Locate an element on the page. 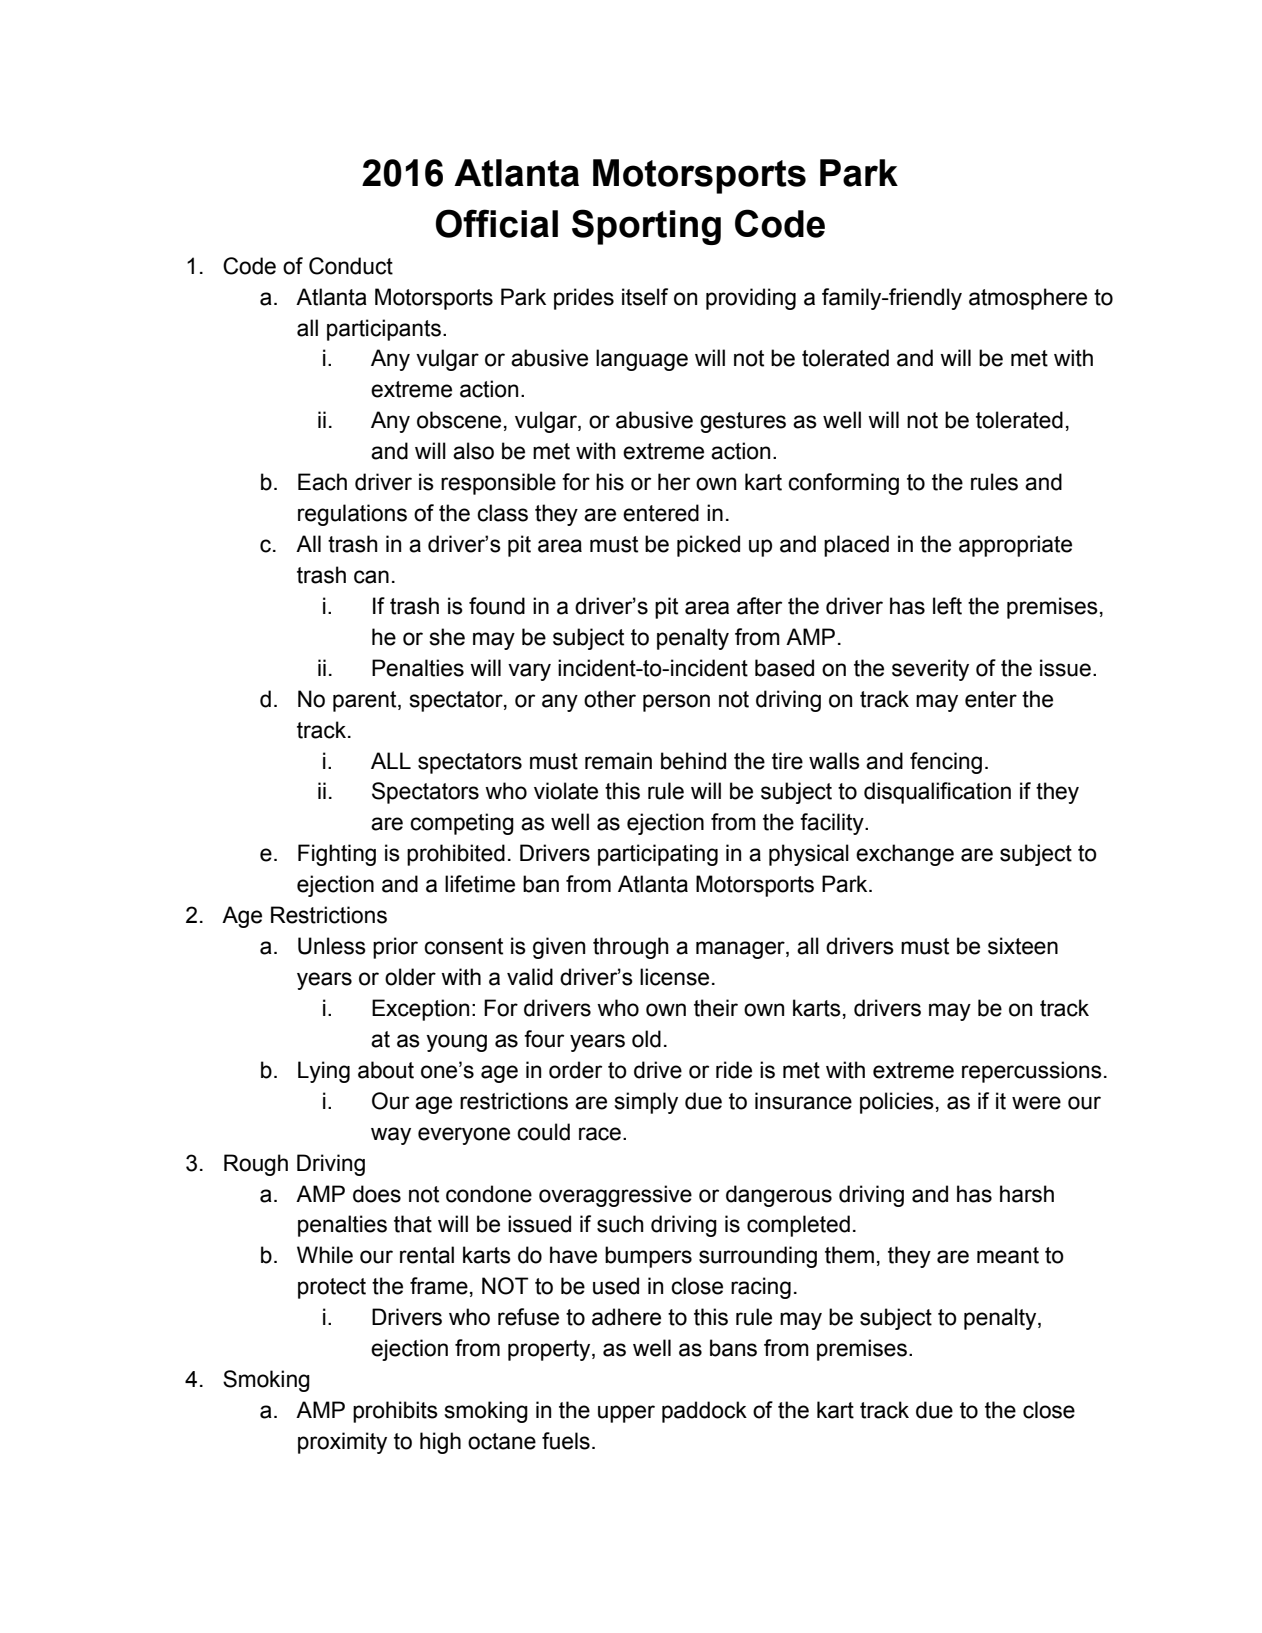  Conduct is located at coordinates (351, 266).
